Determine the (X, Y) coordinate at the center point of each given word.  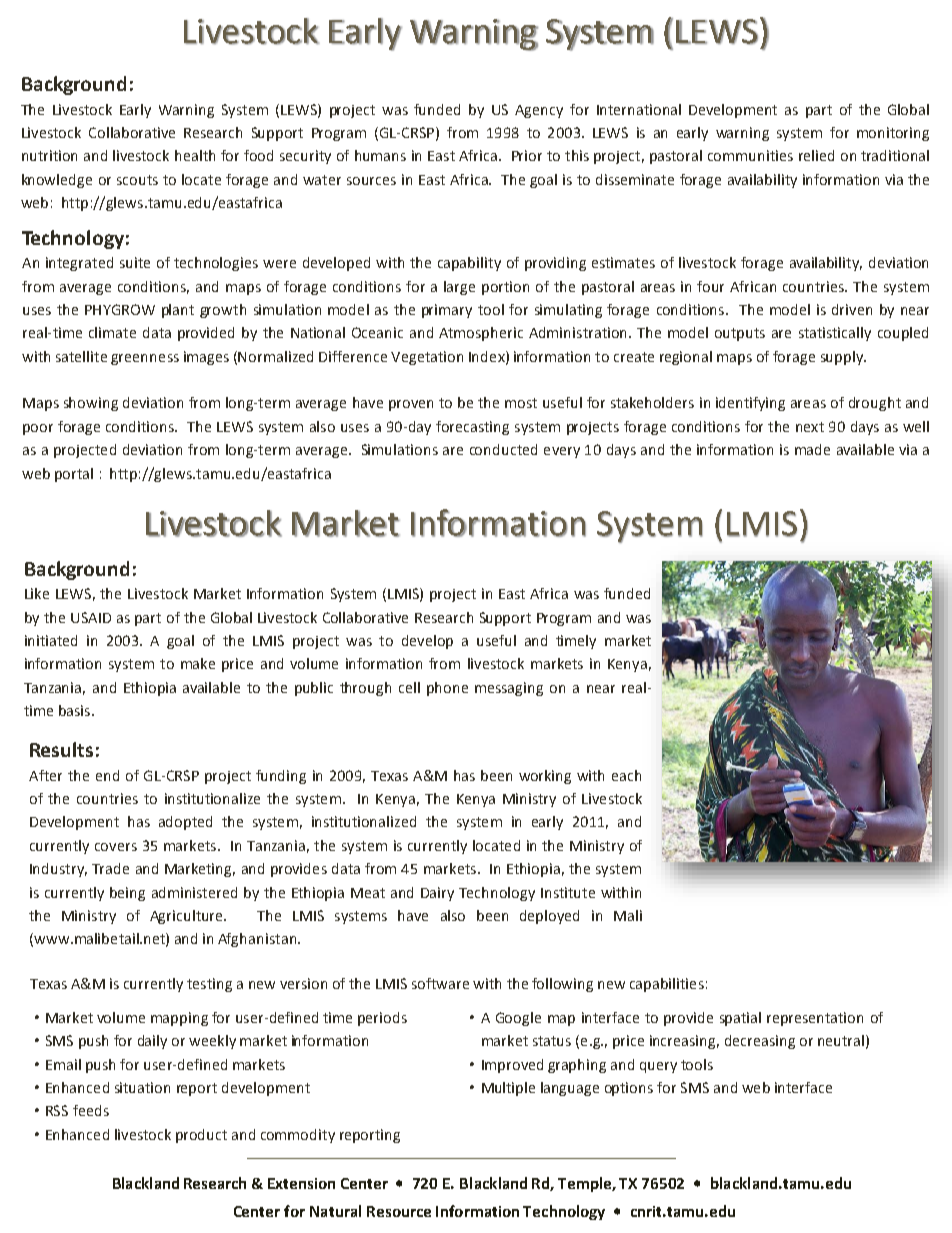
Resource (399, 1211)
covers (116, 847)
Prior (527, 155)
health (195, 155)
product (201, 1136)
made (812, 449)
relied (816, 155)
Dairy (437, 894)
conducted (503, 449)
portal (74, 475)
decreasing (760, 1042)
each (626, 775)
